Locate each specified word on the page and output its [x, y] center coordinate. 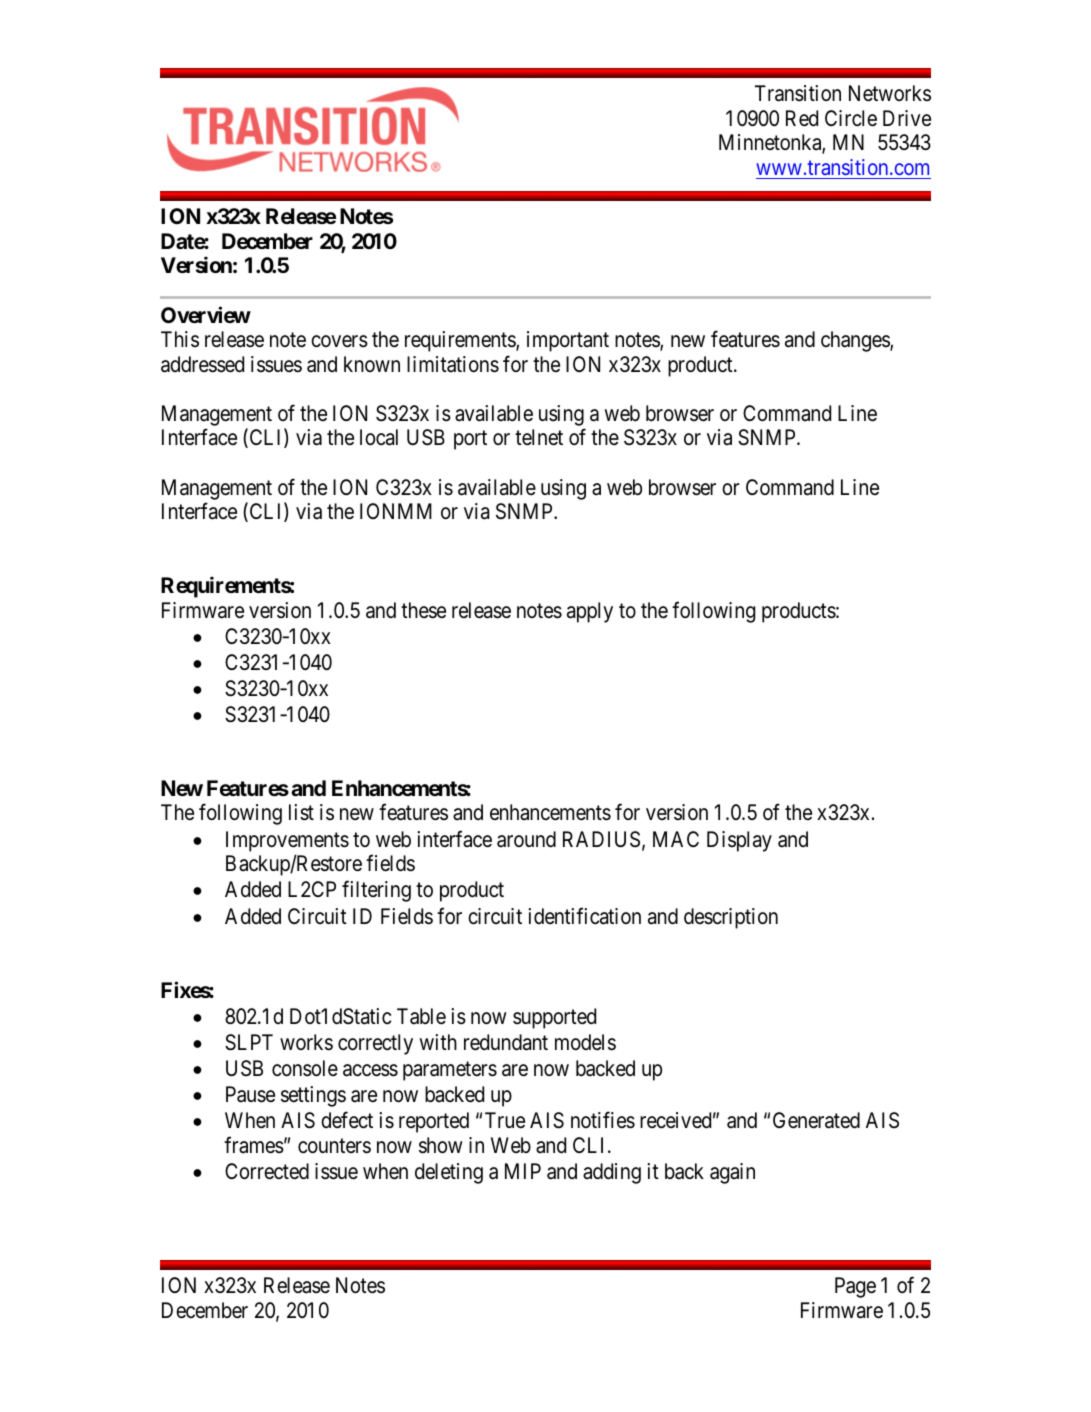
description [731, 918]
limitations [453, 364]
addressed [202, 364]
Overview [206, 314]
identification [584, 916]
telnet [539, 437]
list [301, 812]
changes [856, 341]
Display [739, 841]
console [305, 1068]
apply [590, 612]
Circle [851, 118]
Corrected [267, 1171]
